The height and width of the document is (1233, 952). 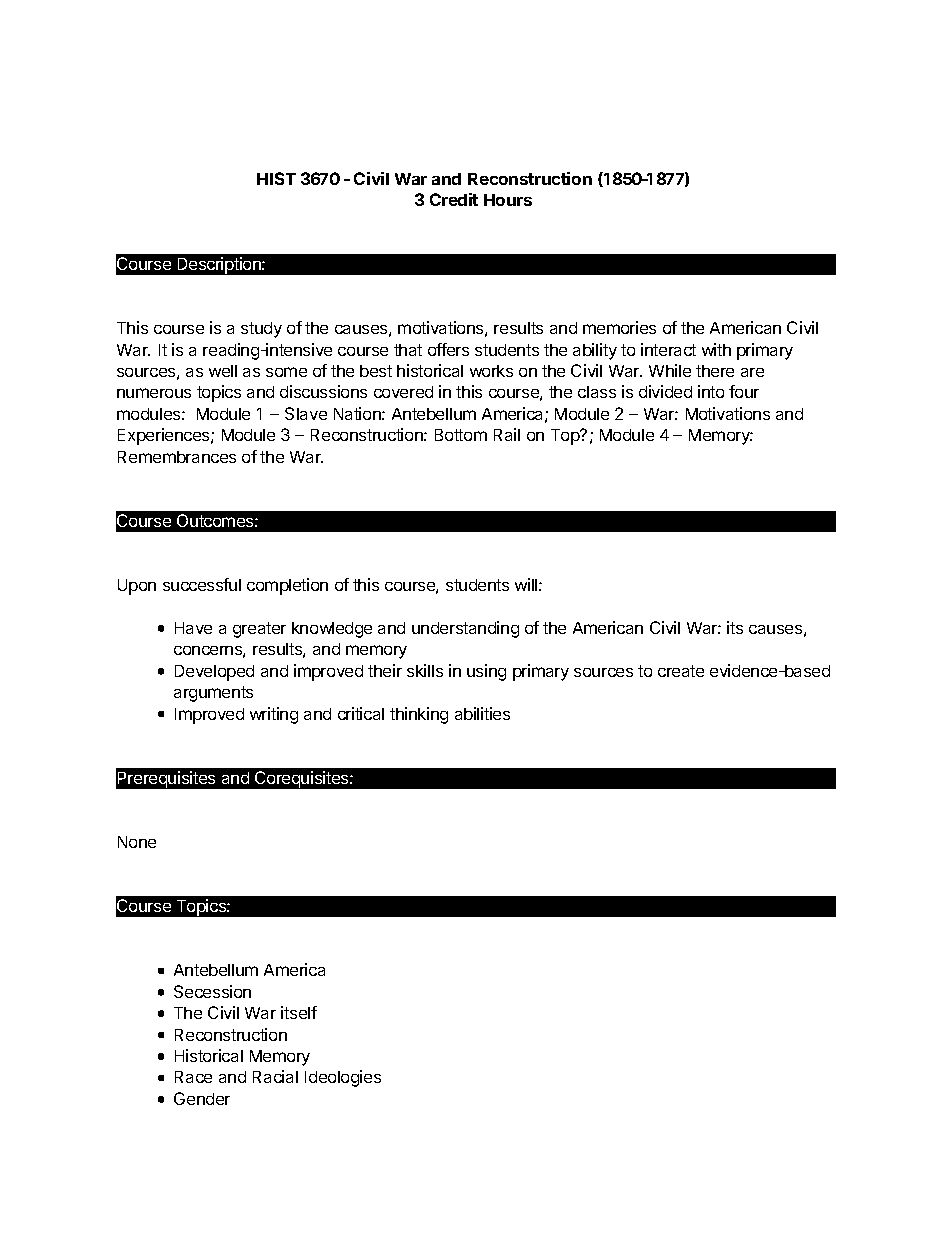 I want to click on create, so click(x=681, y=671).
